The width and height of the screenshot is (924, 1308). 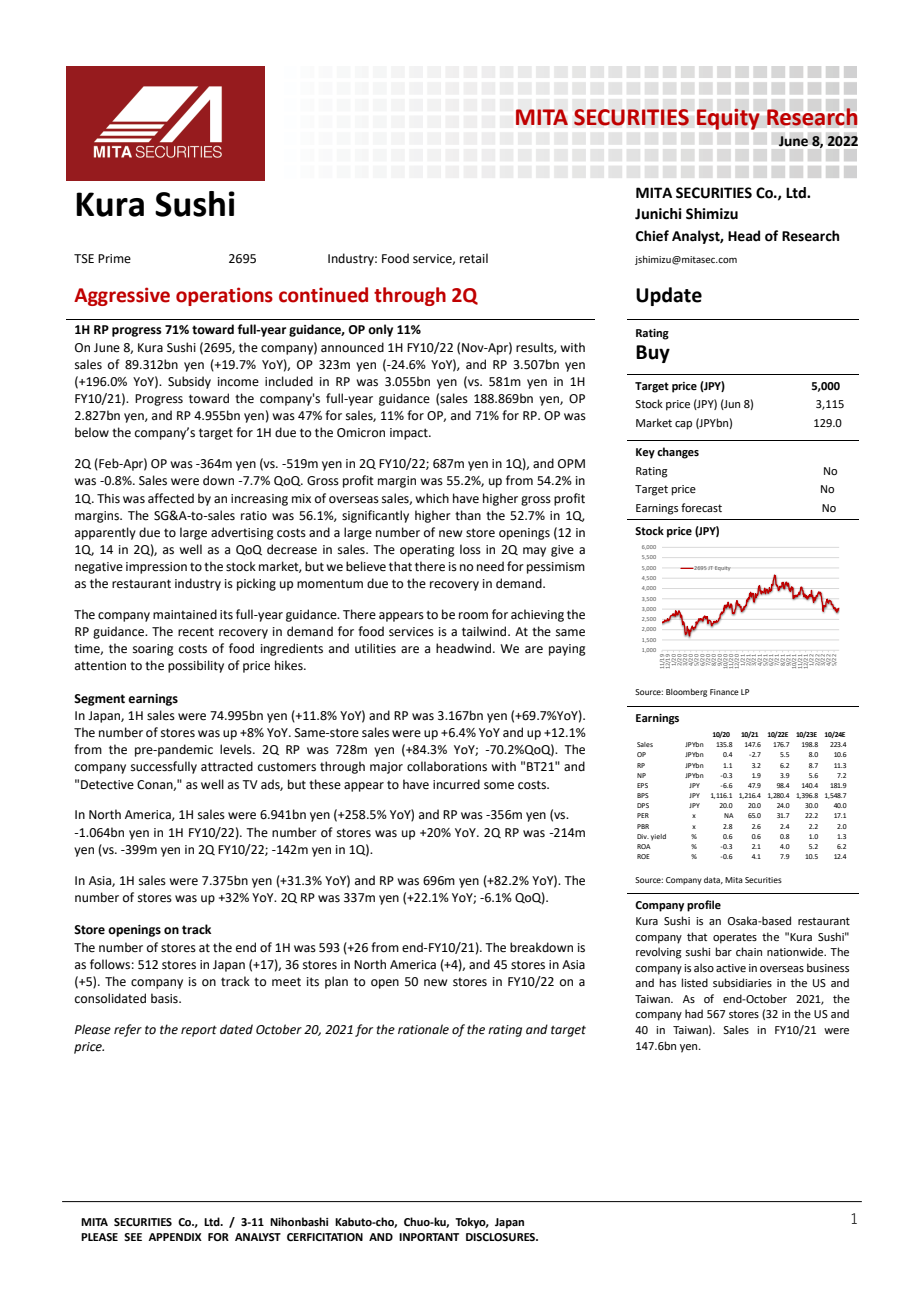 What do you see at coordinates (731, 968) in the screenshot?
I see `active` at bounding box center [731, 968].
